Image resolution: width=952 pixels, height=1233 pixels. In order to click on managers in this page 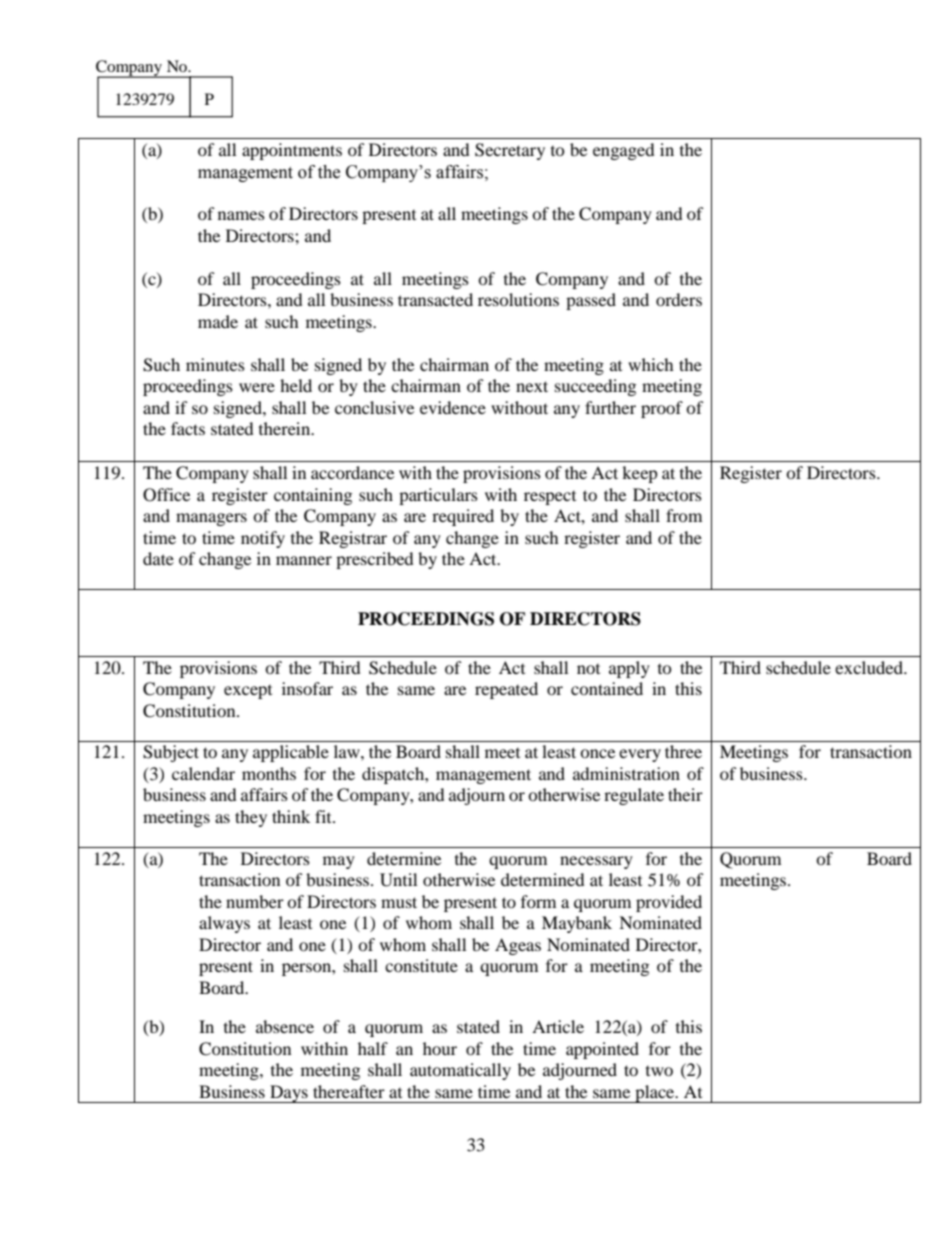, I will do `click(211, 519)`.
